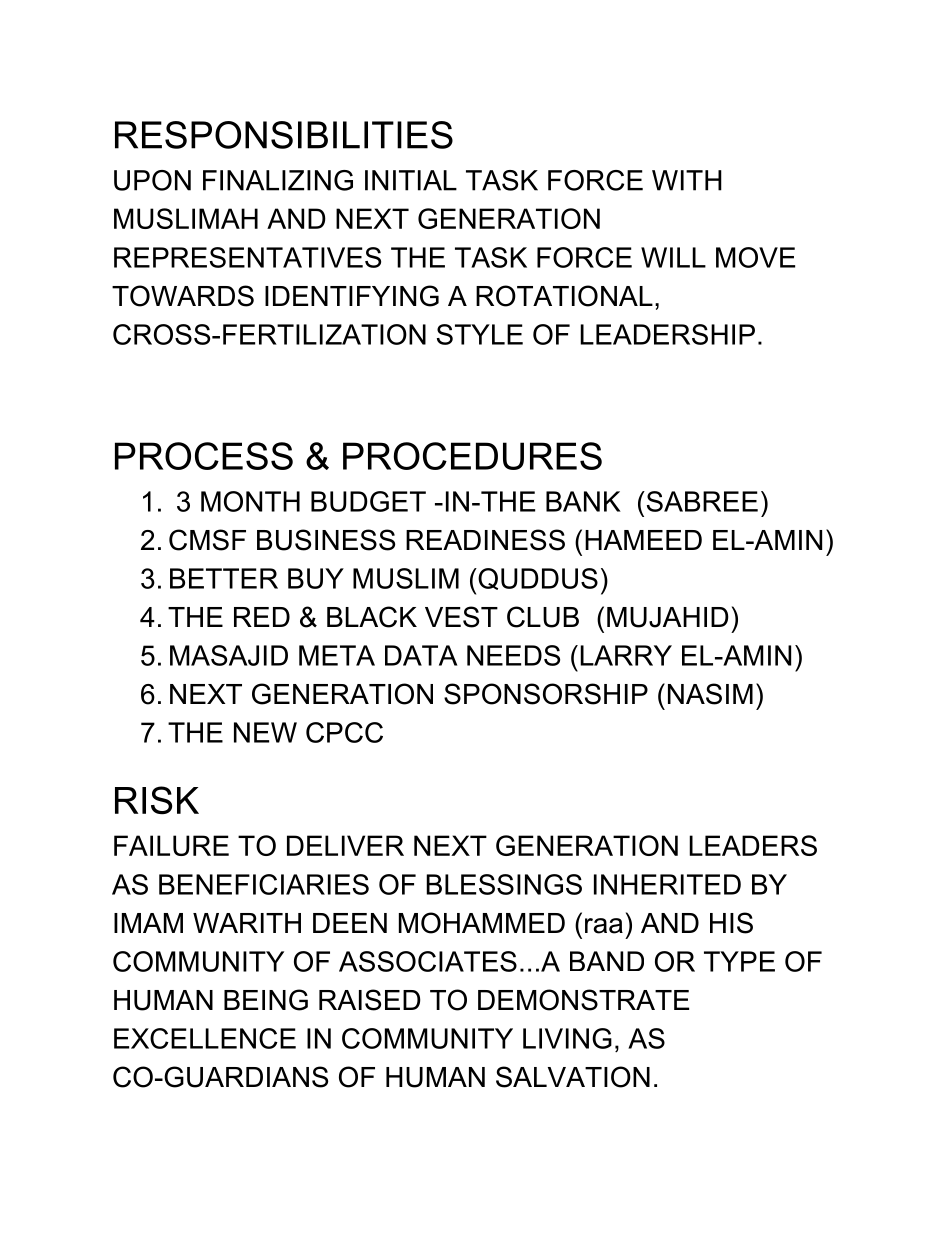 Image resolution: width=952 pixels, height=1233 pixels. What do you see at coordinates (205, 1038) in the screenshot?
I see `EXCELLENCE` at bounding box center [205, 1038].
